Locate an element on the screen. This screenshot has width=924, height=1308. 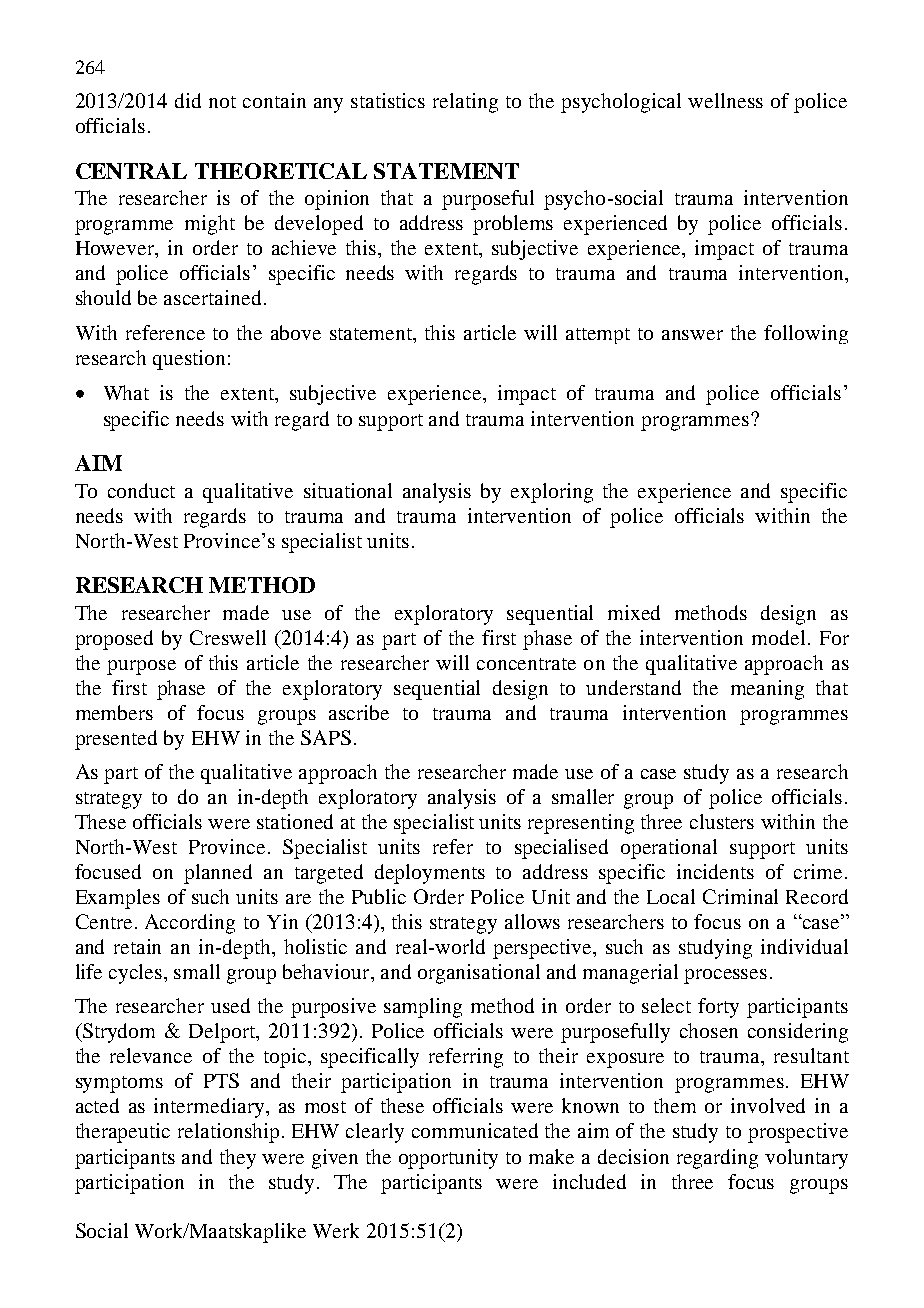
meaning is located at coordinates (767, 690).
